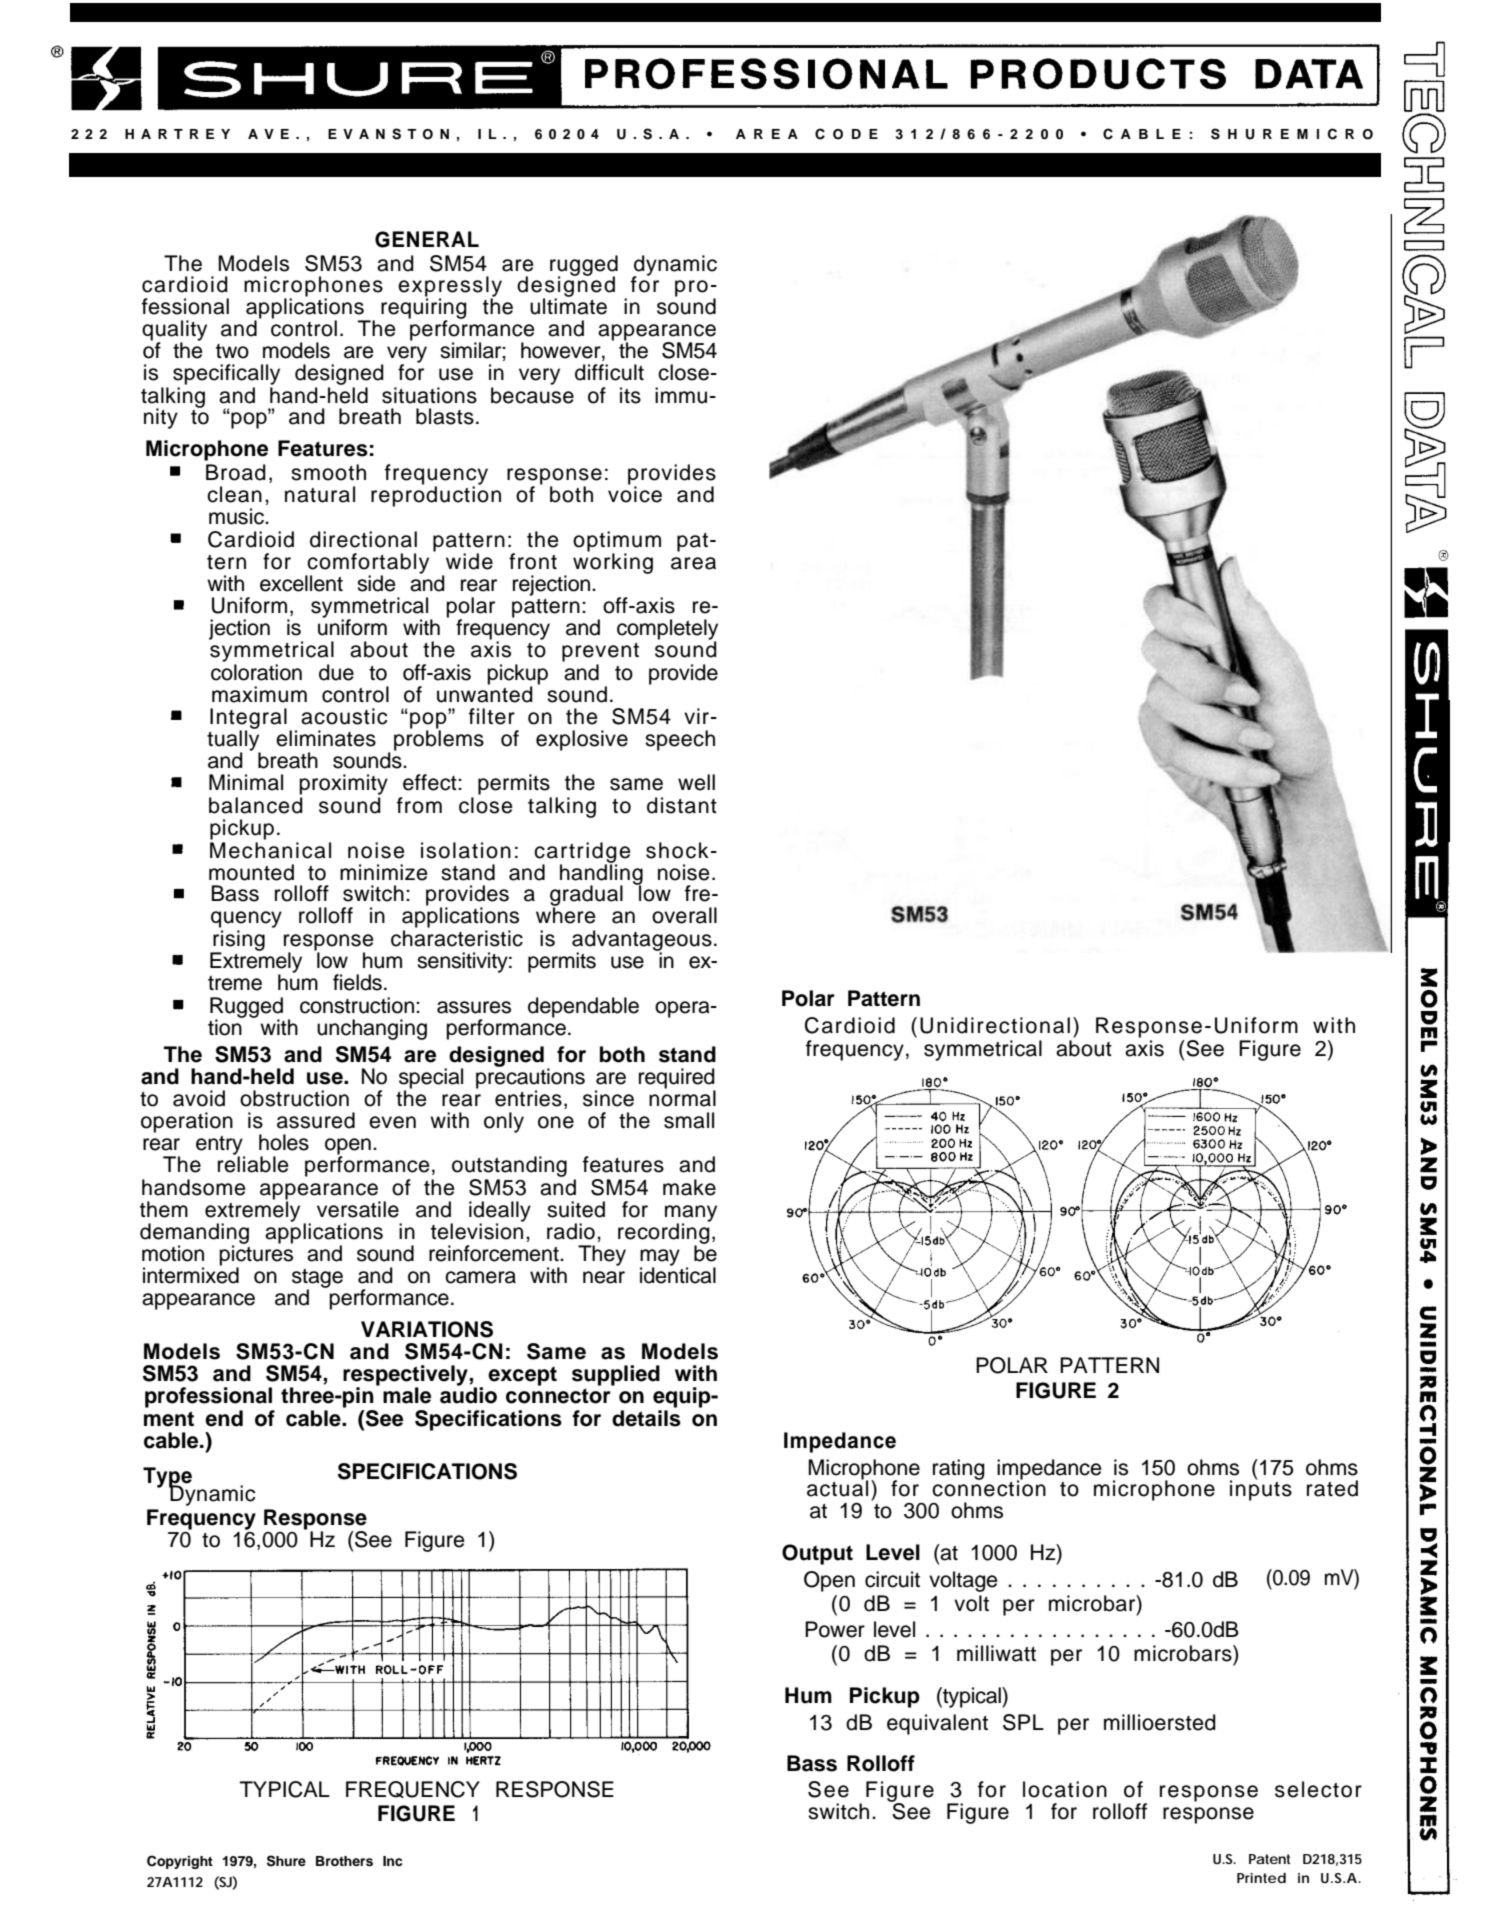 Image resolution: width=1487 pixels, height=1925 pixels. Describe the element at coordinates (344, 1861) in the document. I see `Brothers` at that location.
